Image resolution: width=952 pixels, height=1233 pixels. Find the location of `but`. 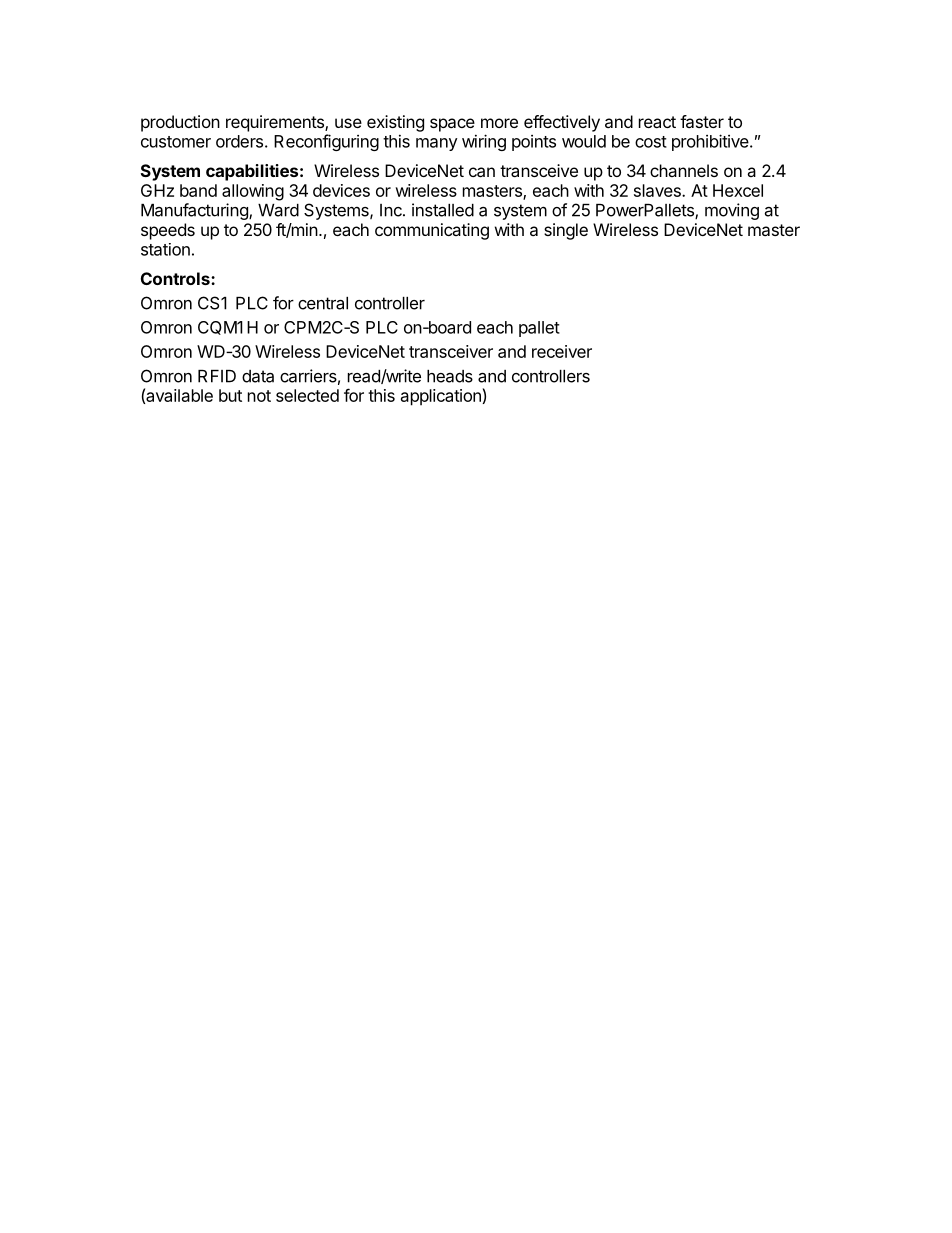

but is located at coordinates (230, 395).
